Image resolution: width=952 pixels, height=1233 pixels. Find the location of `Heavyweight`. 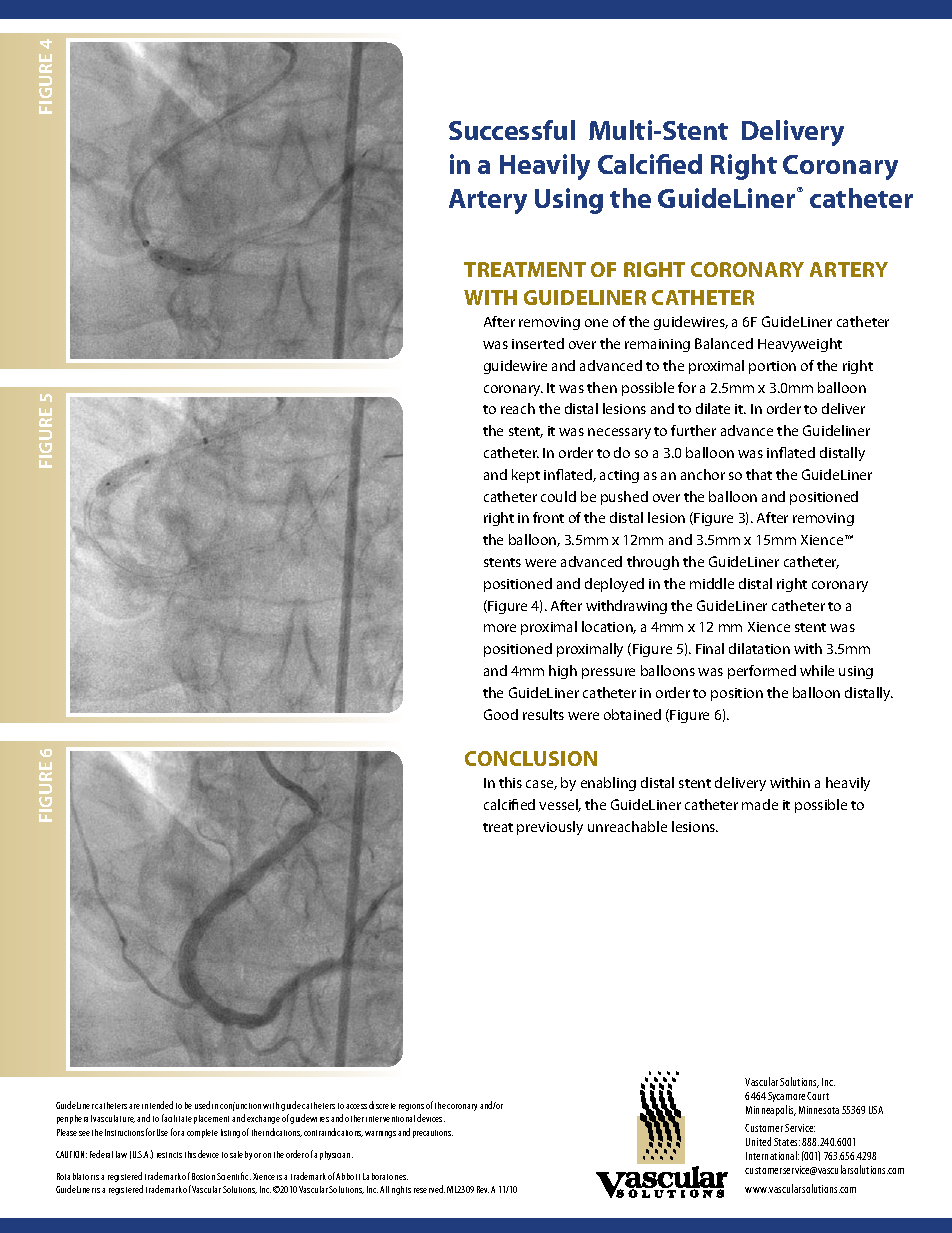

Heavyweight is located at coordinates (800, 345).
